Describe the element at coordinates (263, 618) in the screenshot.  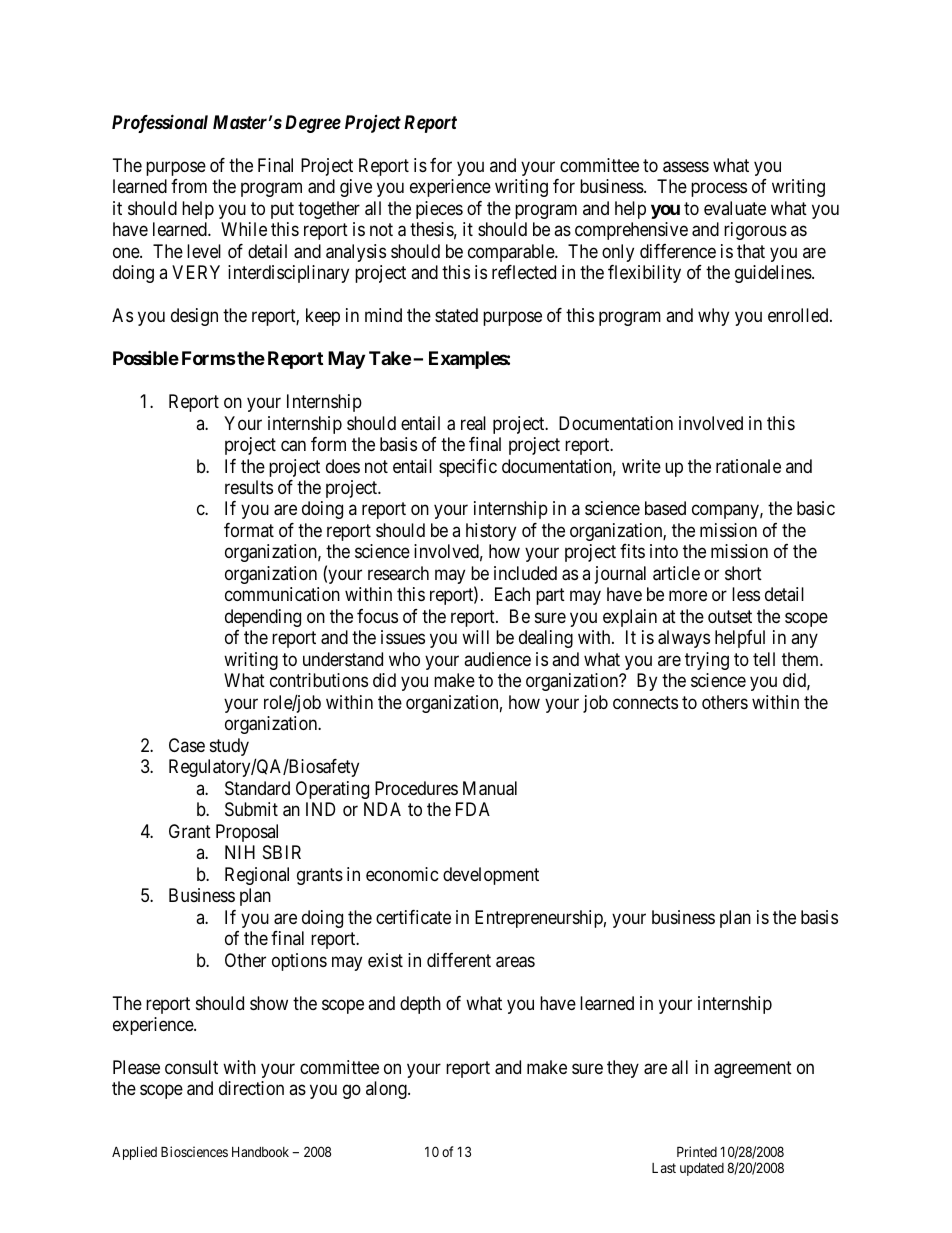
I see `depending` at that location.
